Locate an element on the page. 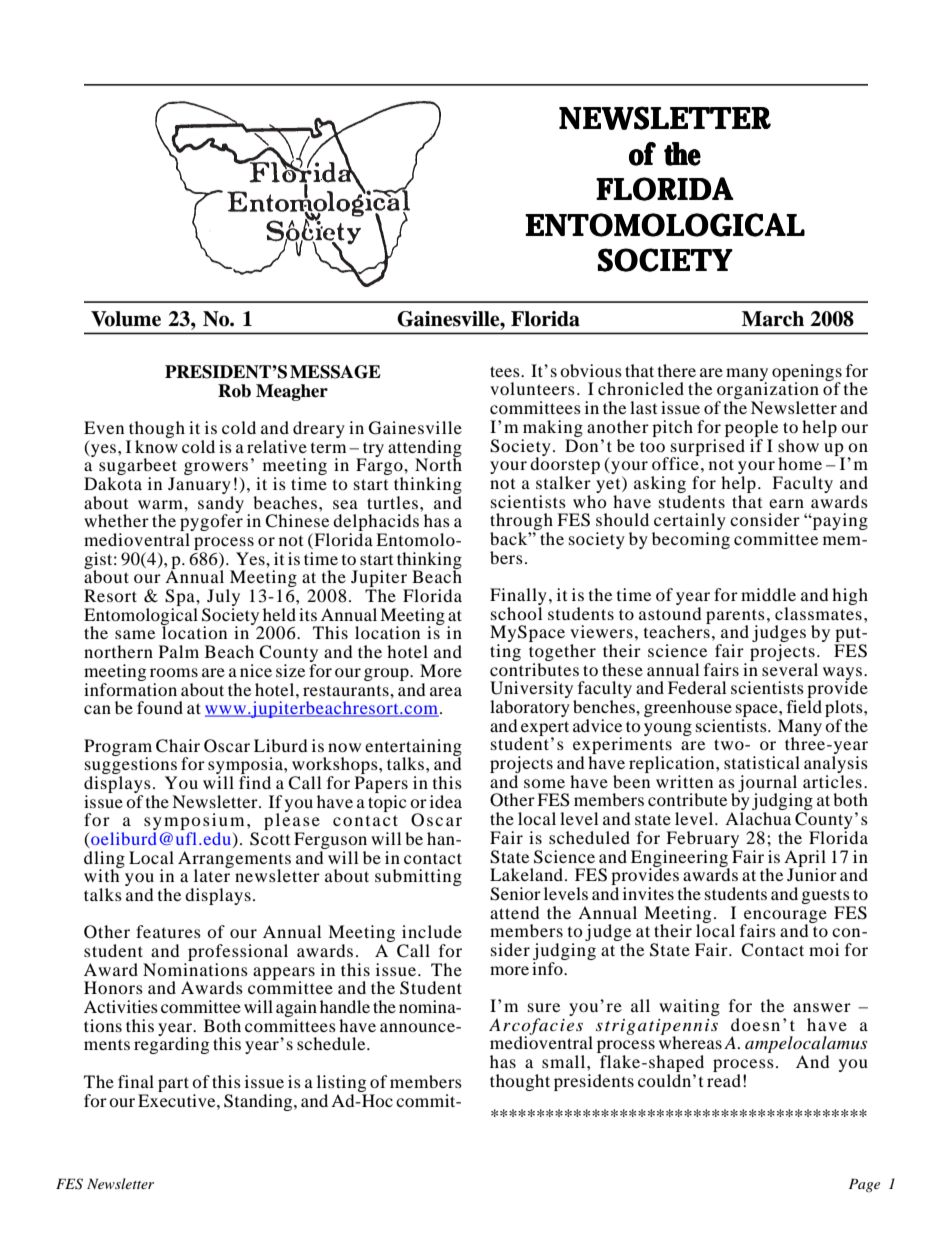 Image resolution: width=952 pixels, height=1233 pixels. Page is located at coordinates (864, 1185).
